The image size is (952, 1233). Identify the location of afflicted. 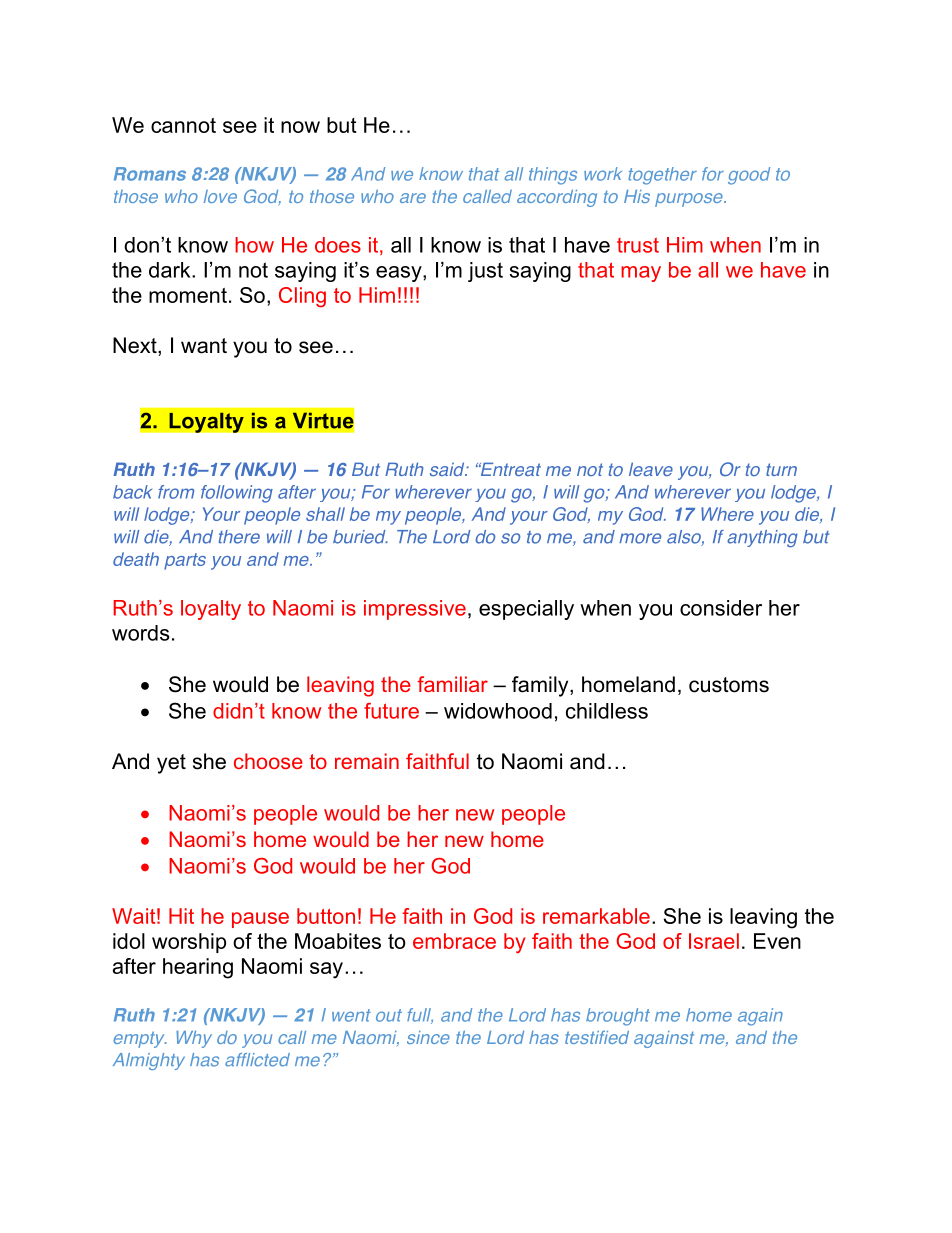
(257, 1060).
